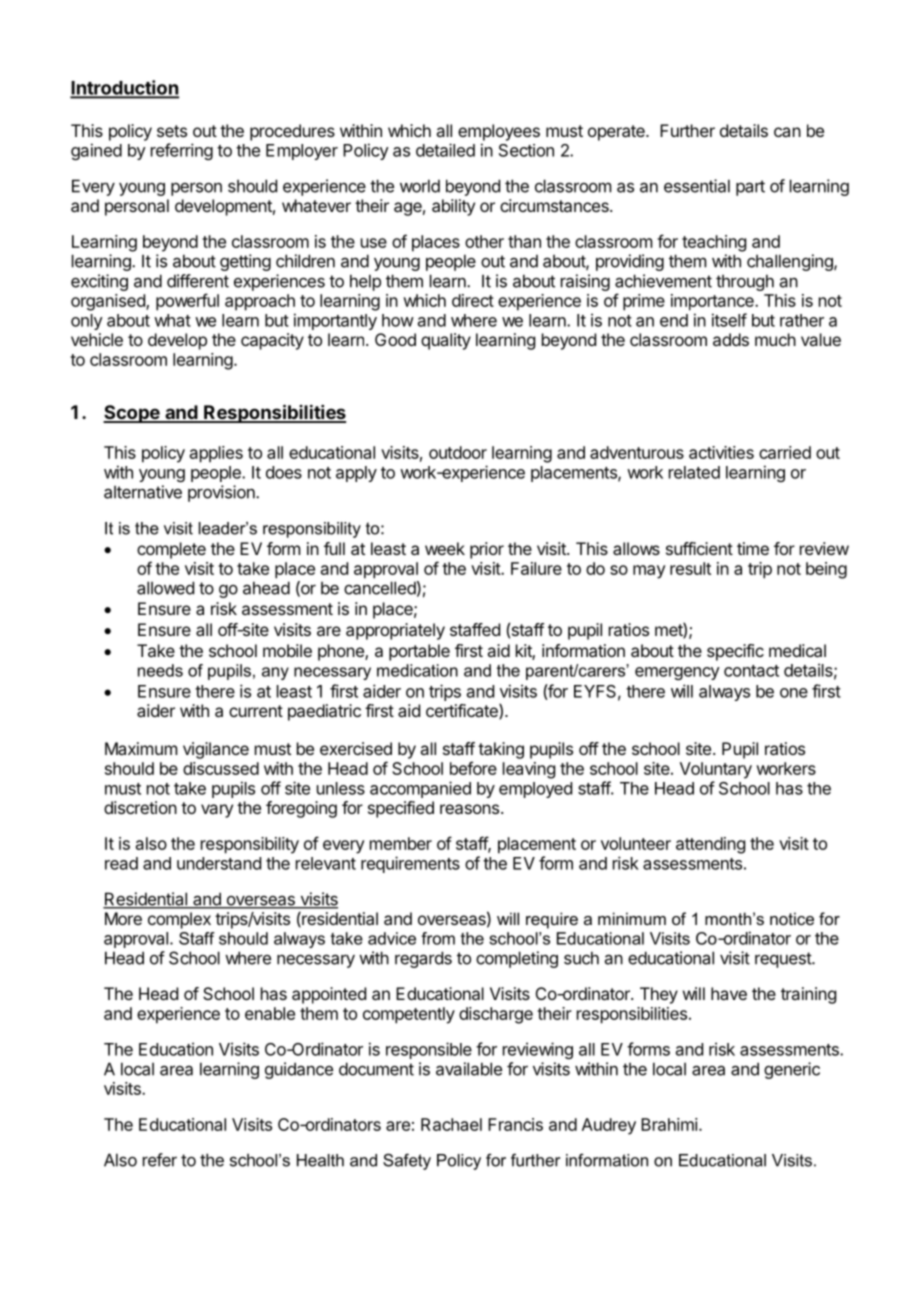 This screenshot has width=924, height=1309. What do you see at coordinates (750, 188) in the screenshot?
I see `part` at bounding box center [750, 188].
